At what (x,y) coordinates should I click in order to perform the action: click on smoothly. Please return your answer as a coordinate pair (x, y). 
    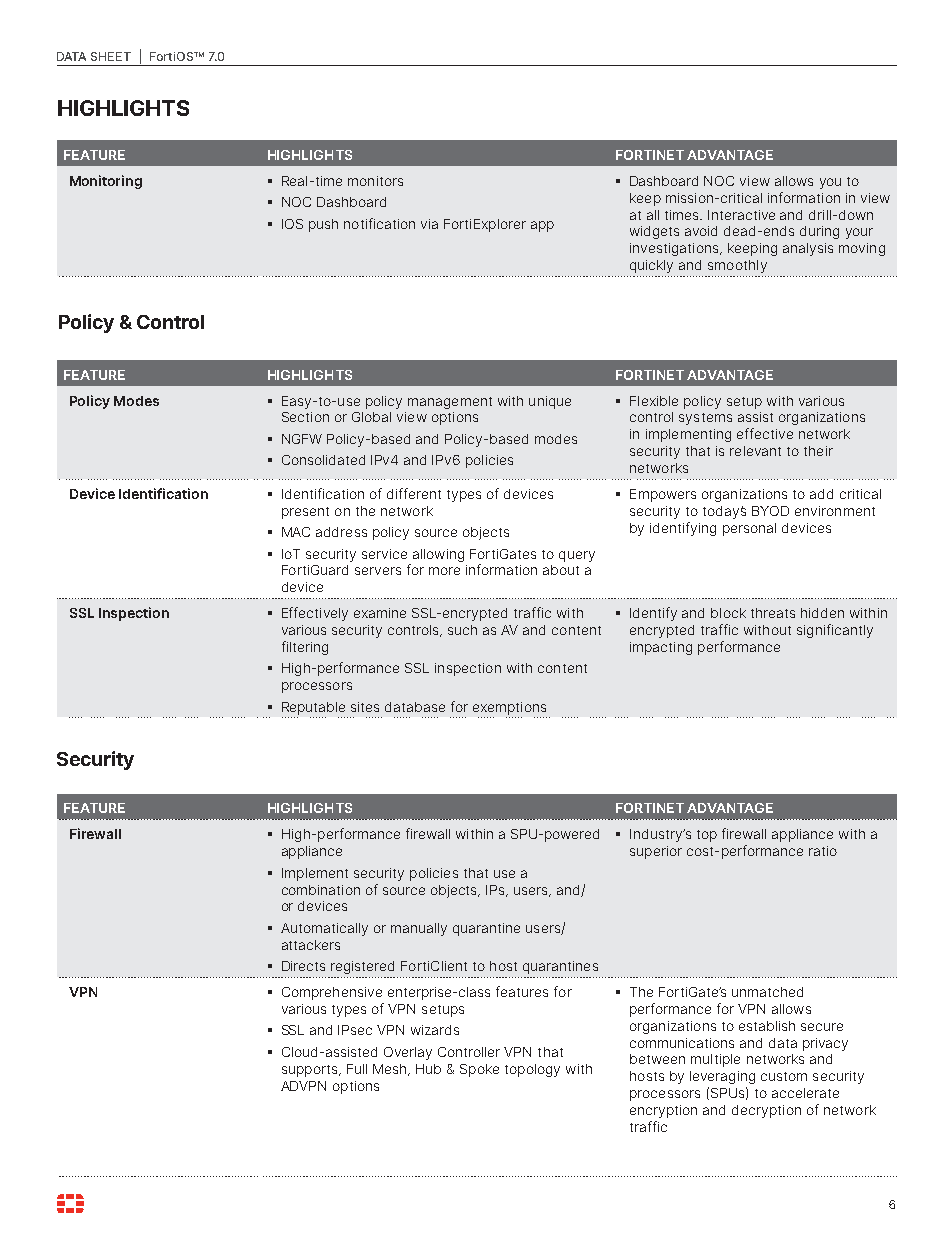
    Looking at the image, I should click on (737, 266).
